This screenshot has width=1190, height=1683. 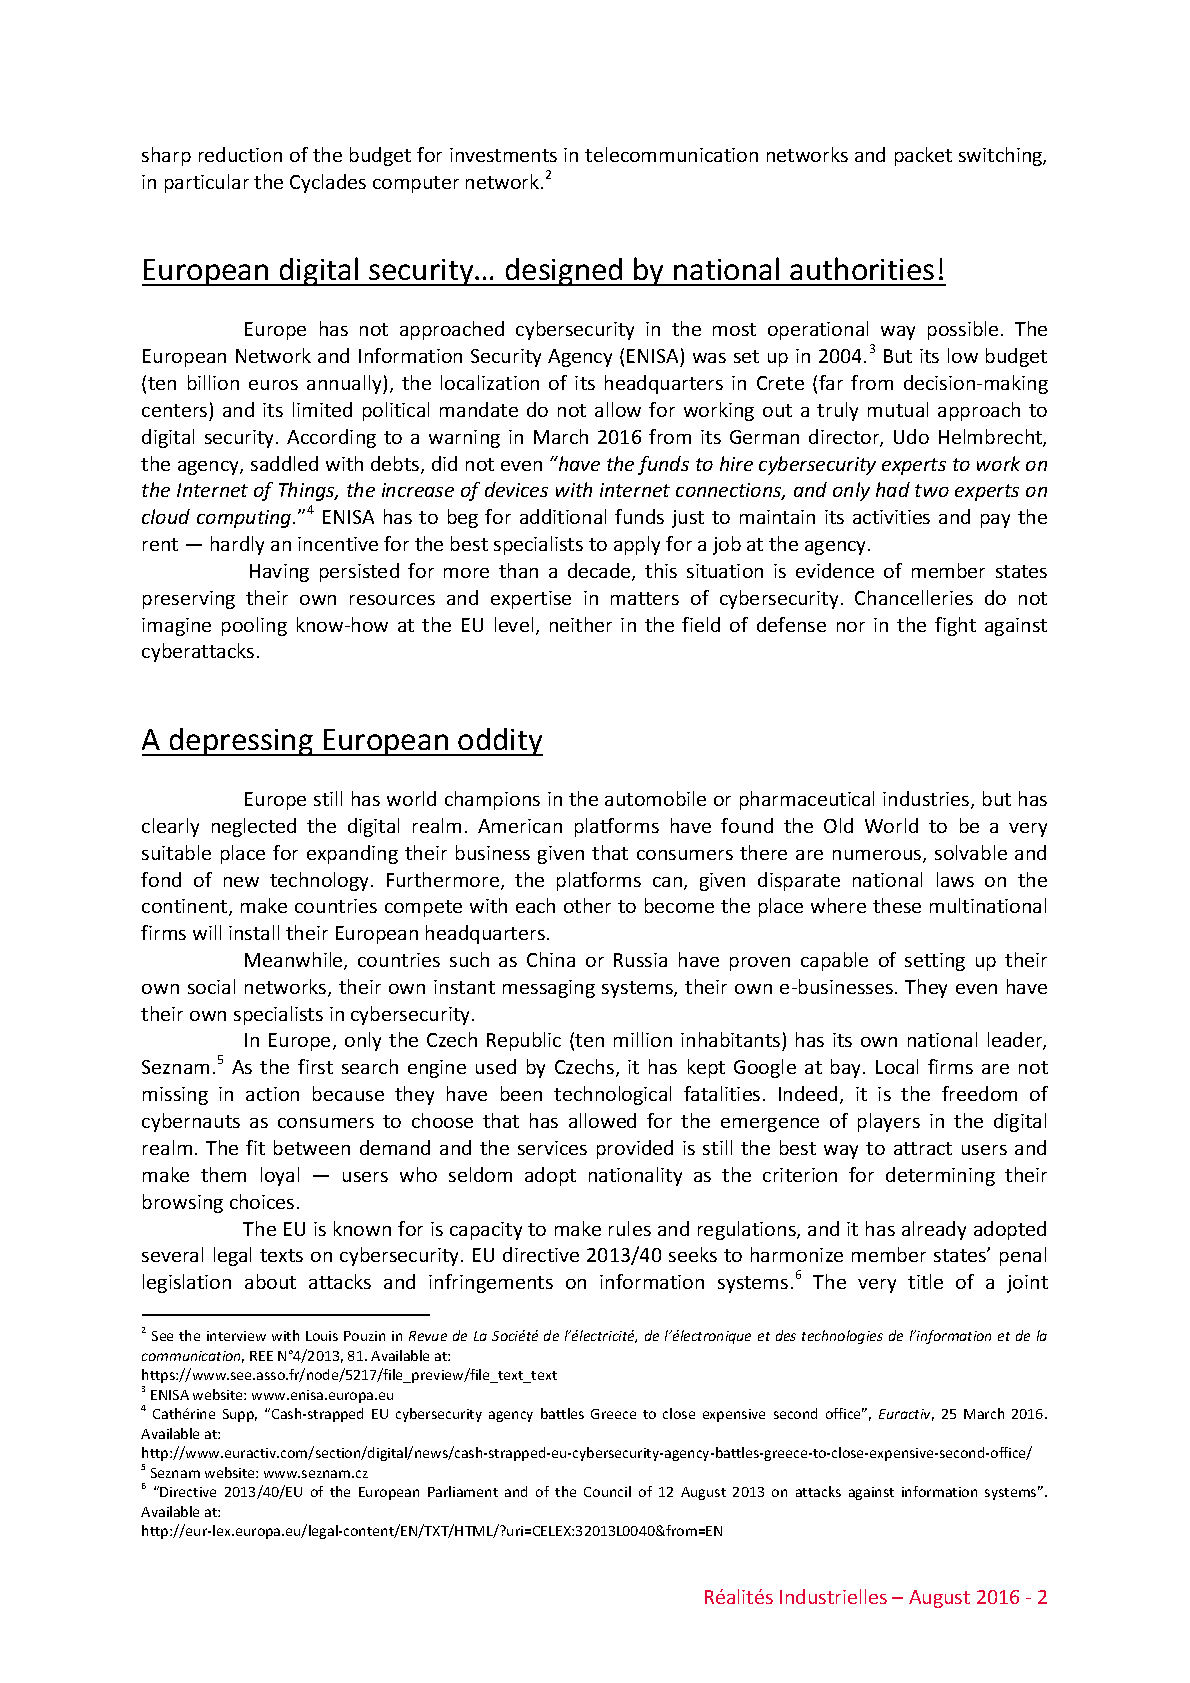 I want to click on reduction, so click(x=240, y=154).
